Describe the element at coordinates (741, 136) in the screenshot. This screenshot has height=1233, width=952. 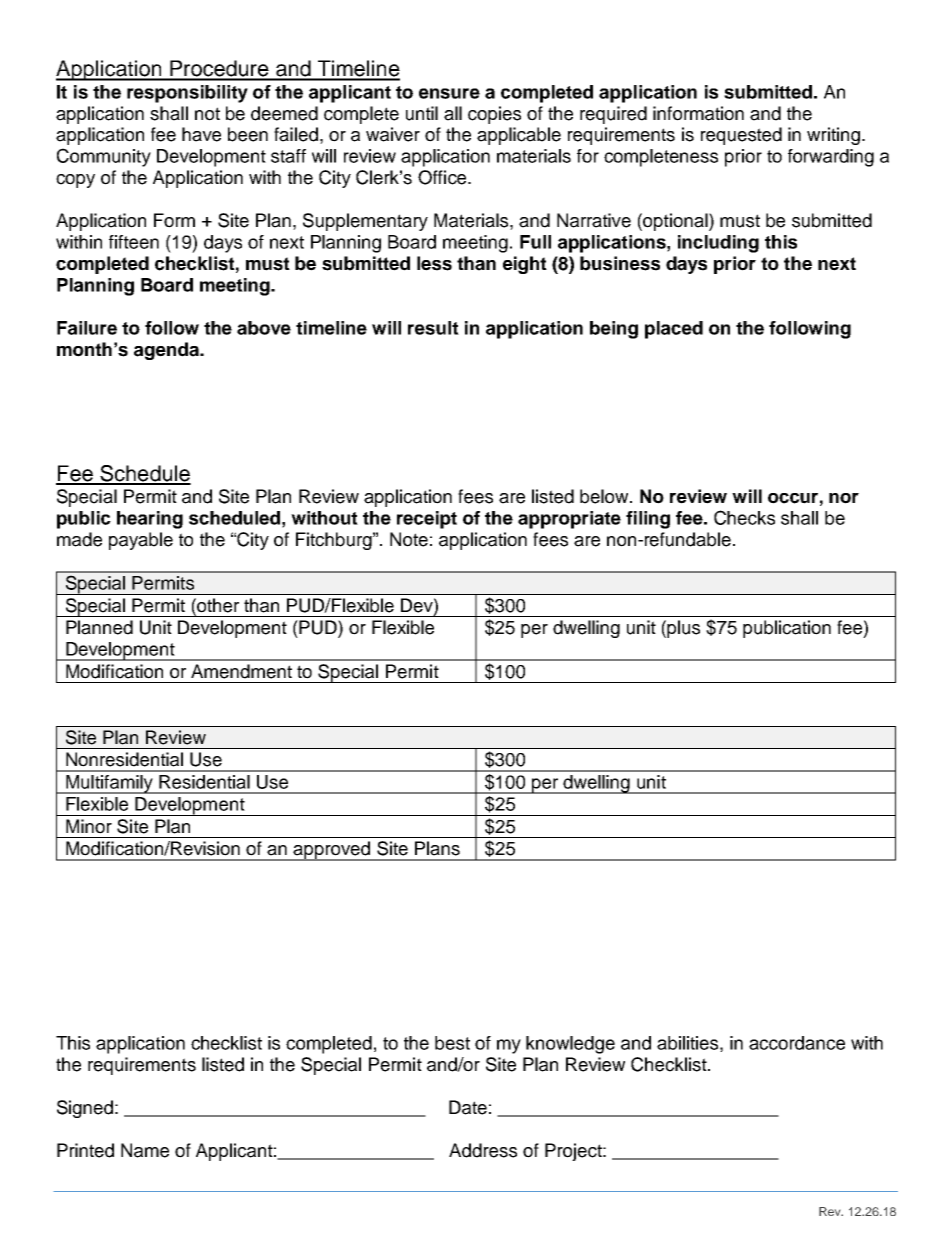
I see `requested` at that location.
